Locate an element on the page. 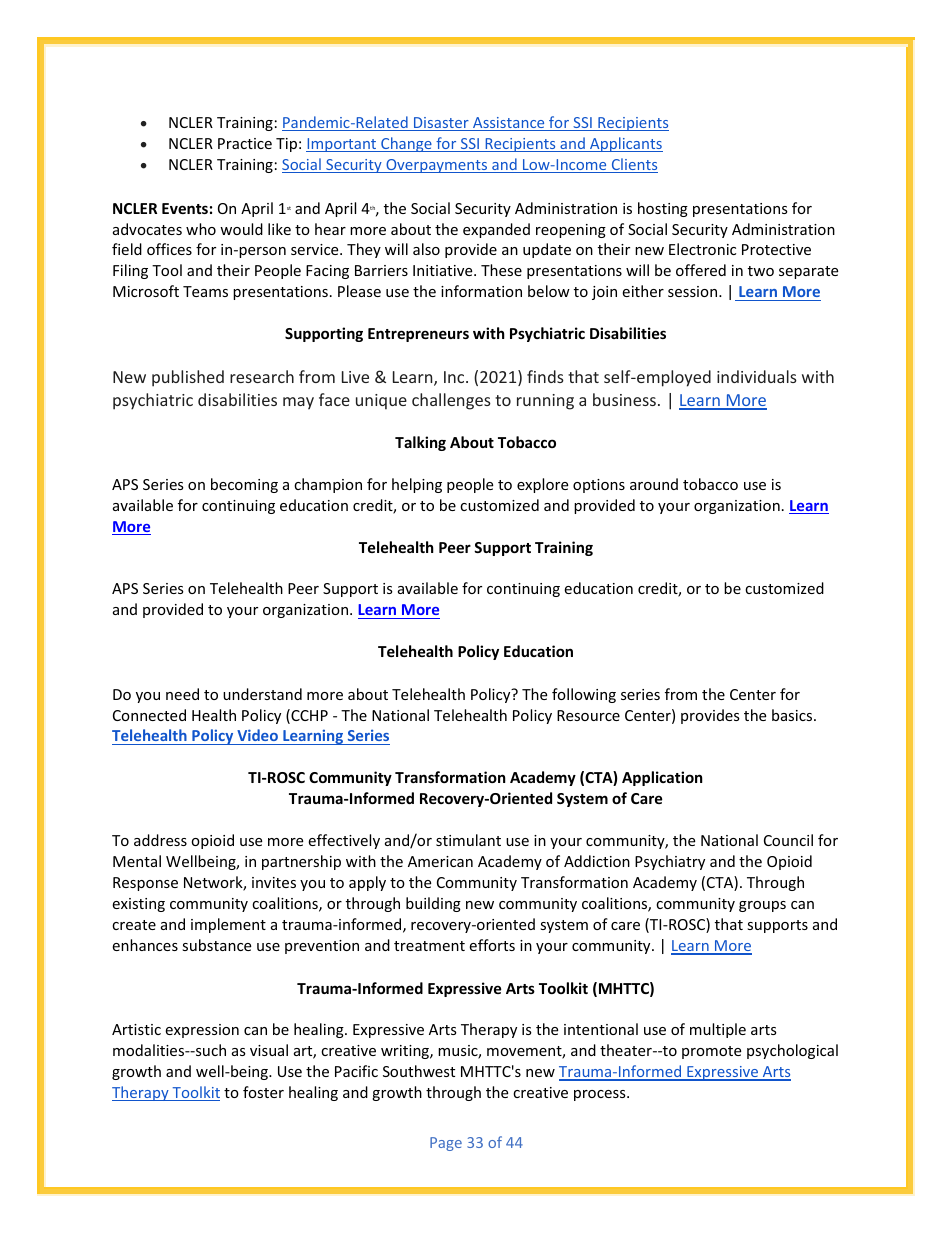 The height and width of the image is (1233, 952). Response is located at coordinates (145, 884).
